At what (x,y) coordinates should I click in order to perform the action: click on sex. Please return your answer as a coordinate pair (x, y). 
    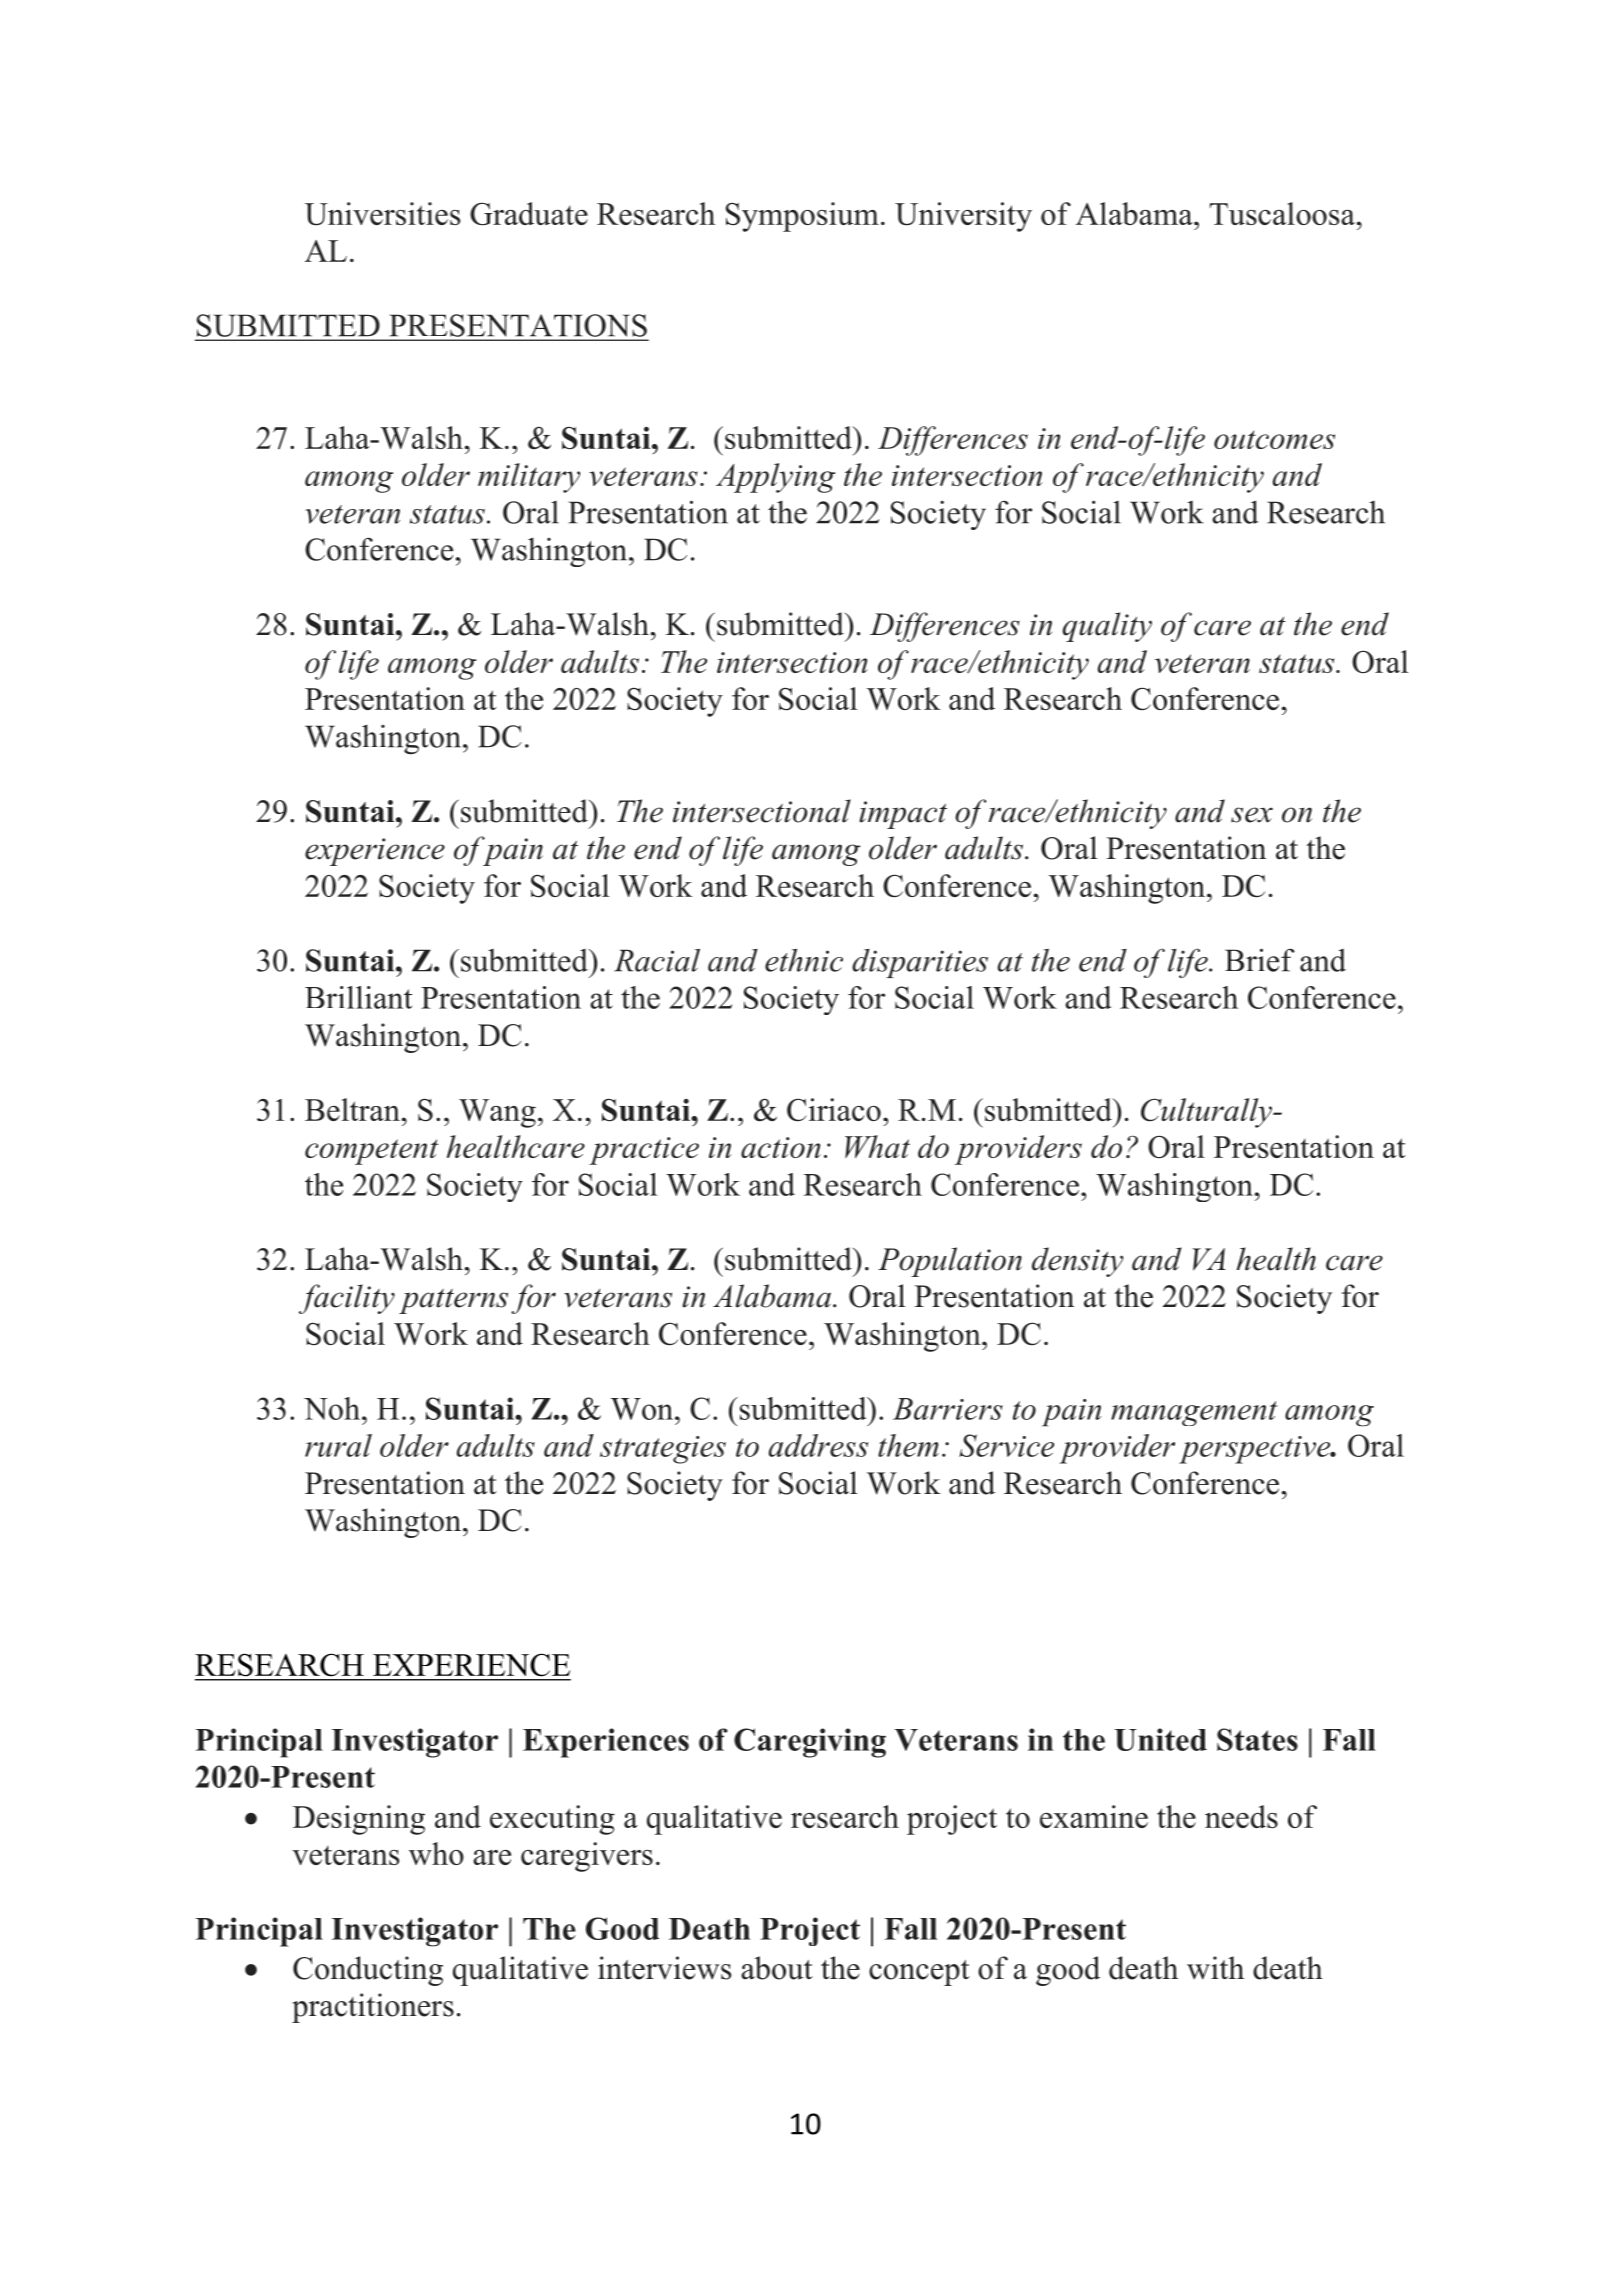
    Looking at the image, I should click on (1252, 815).
